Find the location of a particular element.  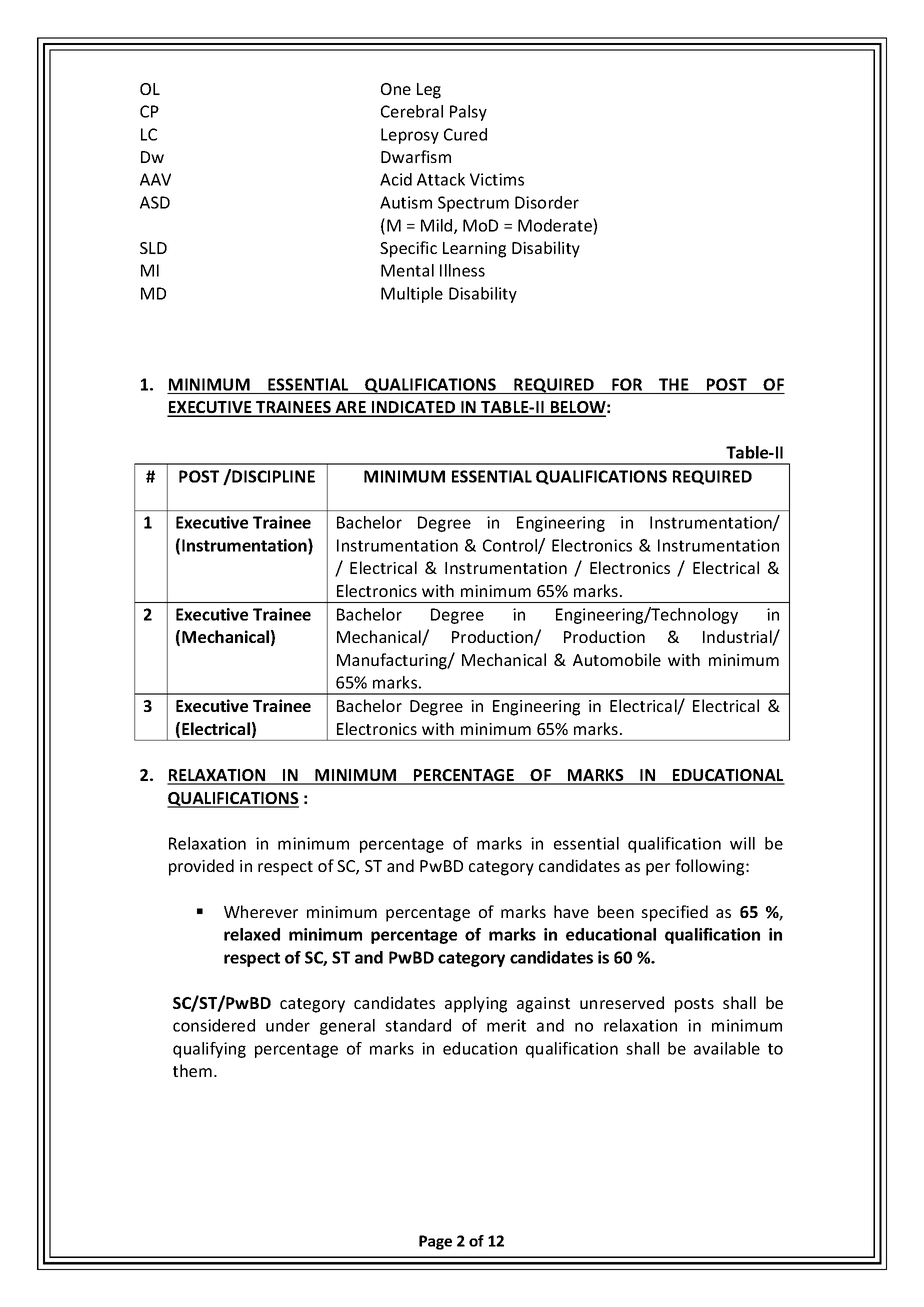

FOR is located at coordinates (627, 384).
